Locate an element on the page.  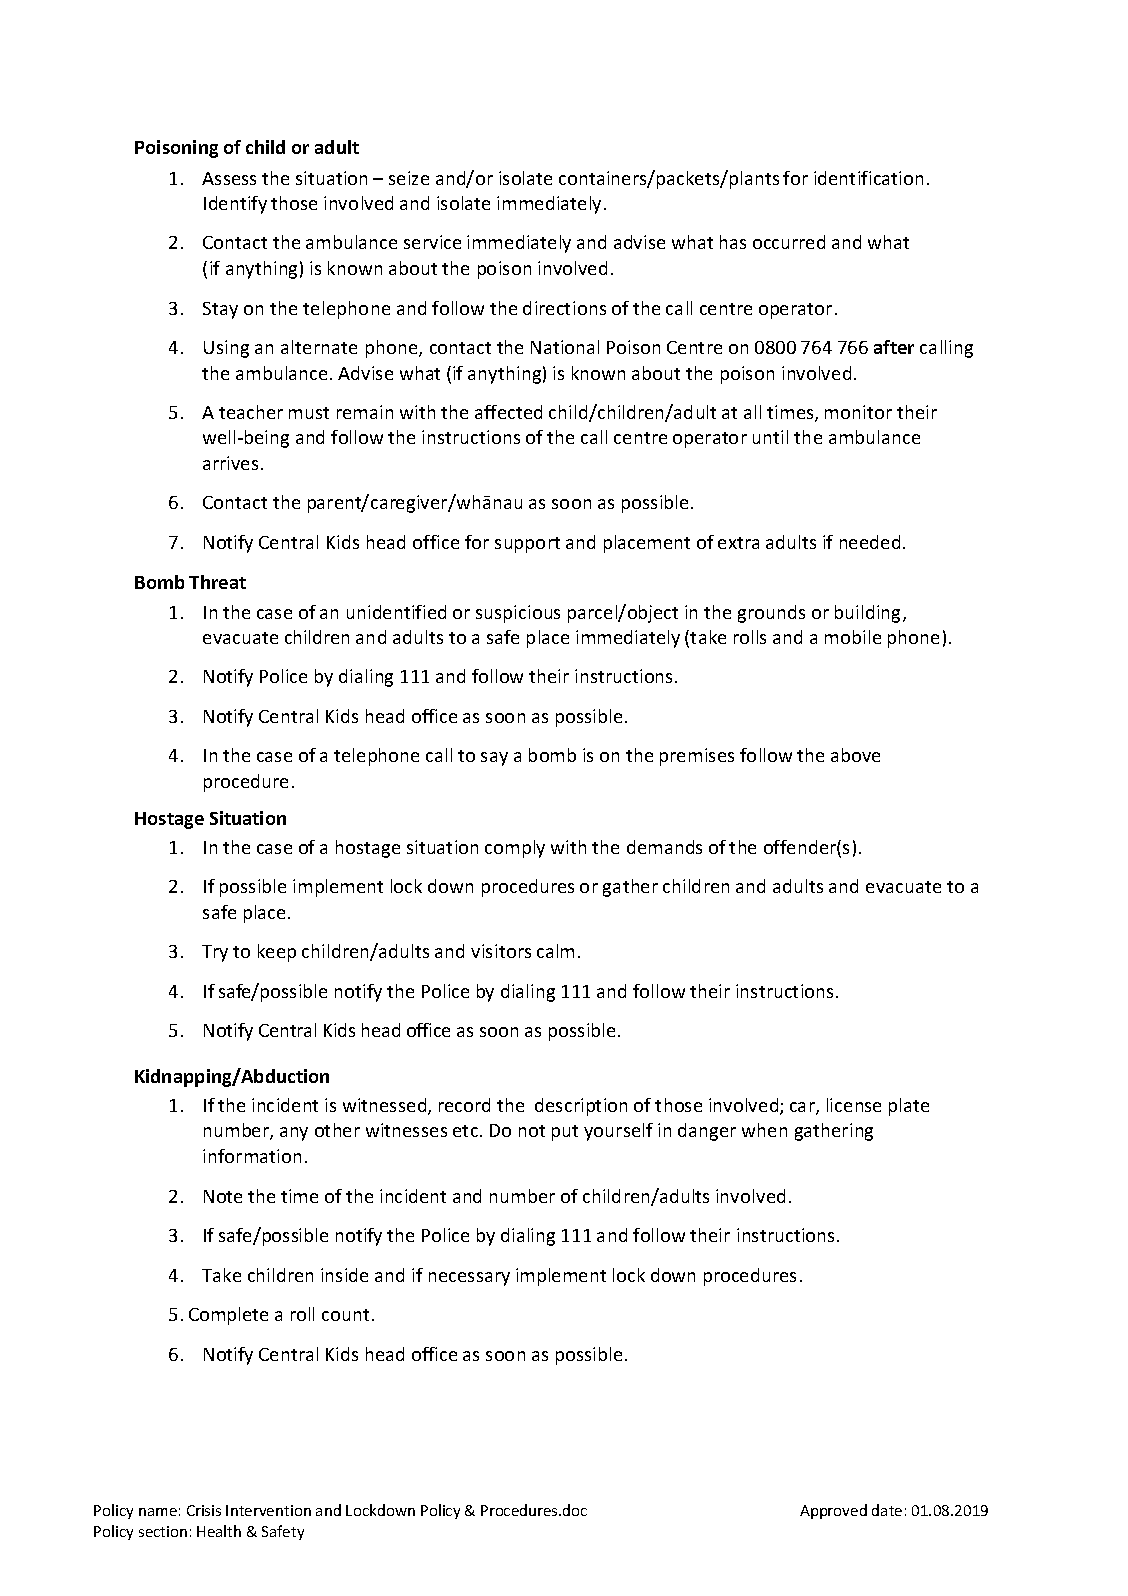
suspicious is located at coordinates (518, 614).
